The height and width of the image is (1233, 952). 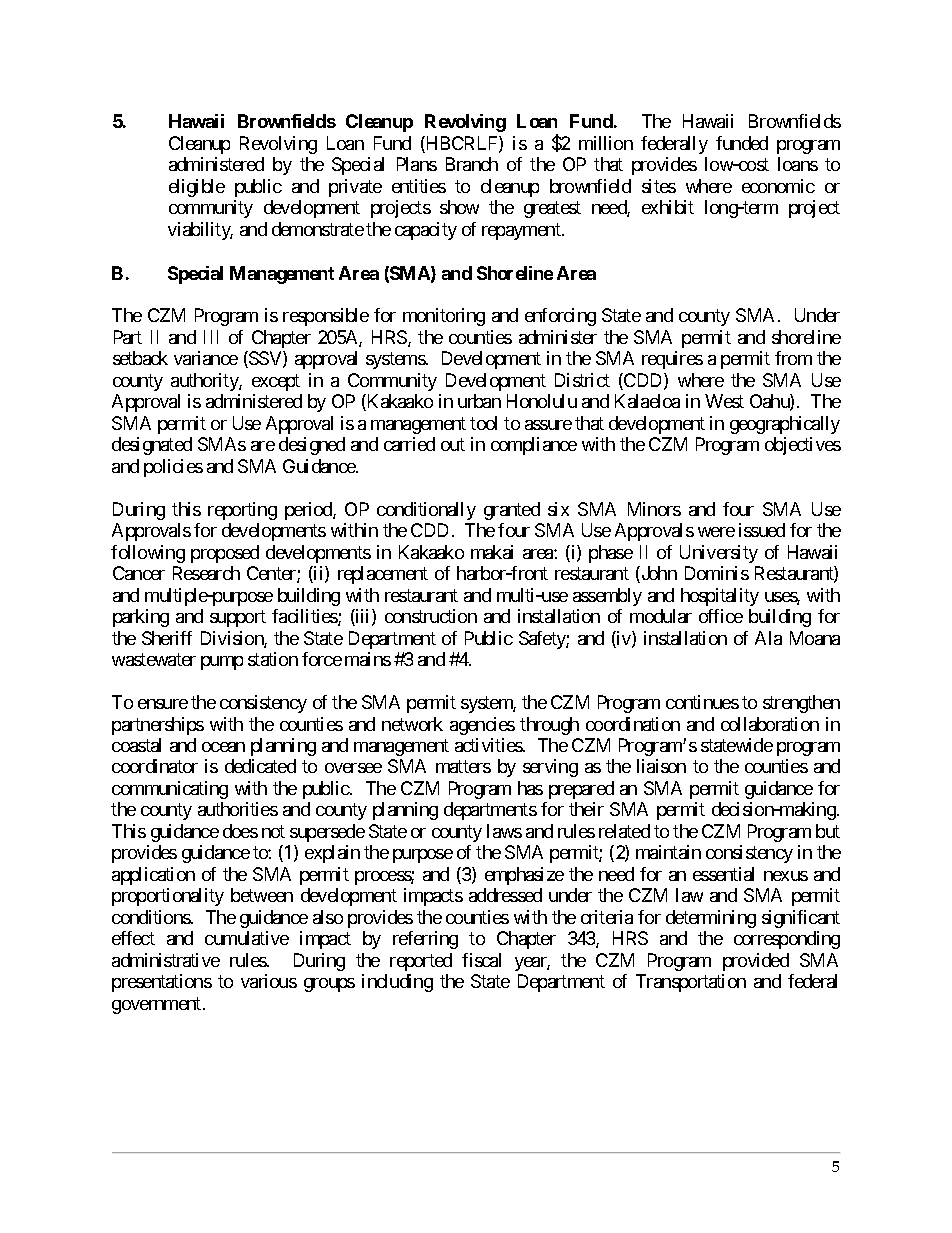 What do you see at coordinates (206, 573) in the image?
I see `Research` at bounding box center [206, 573].
